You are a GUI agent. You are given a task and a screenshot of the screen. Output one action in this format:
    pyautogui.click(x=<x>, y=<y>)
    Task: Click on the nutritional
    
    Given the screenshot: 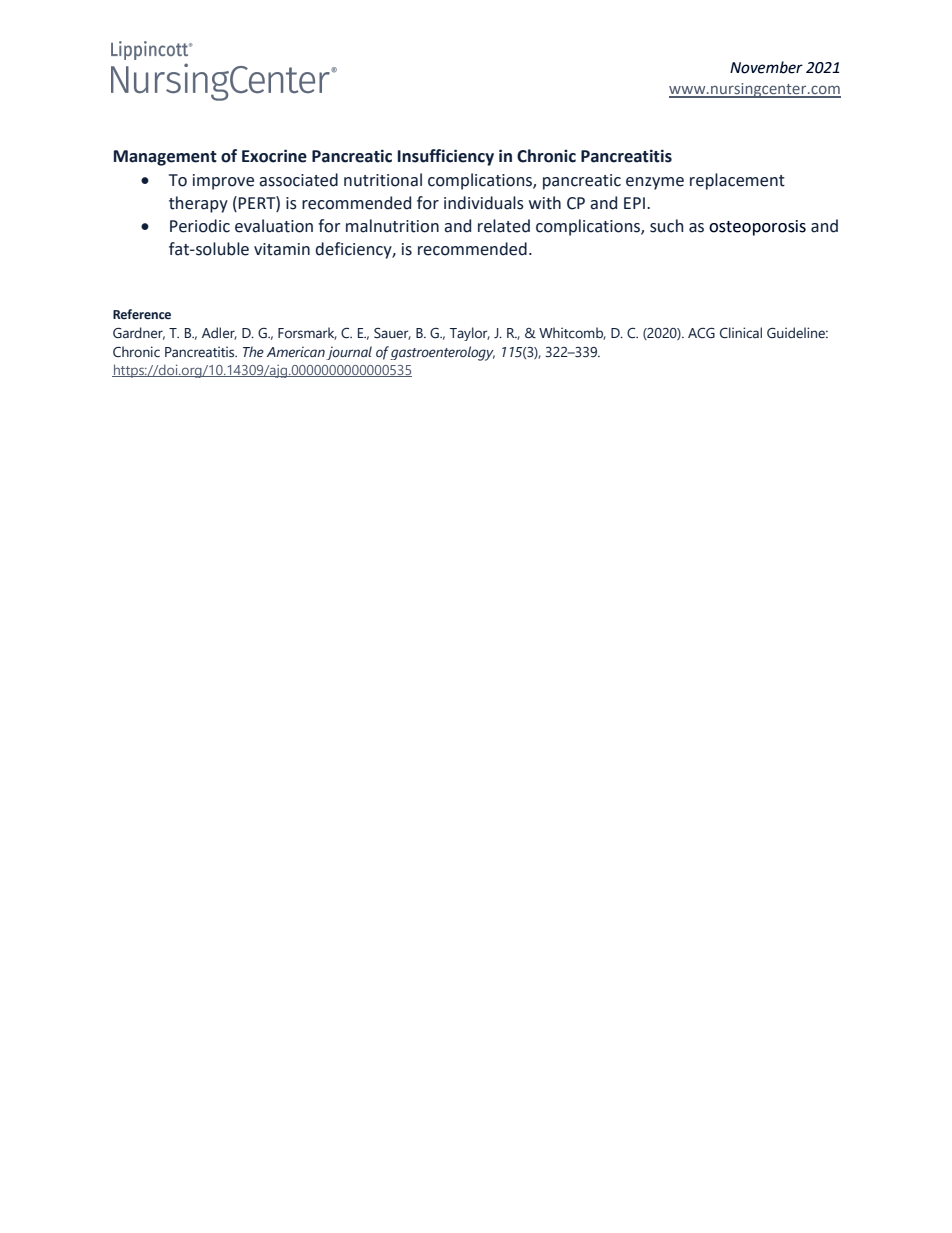 What is the action you would take?
    pyautogui.click(x=383, y=180)
